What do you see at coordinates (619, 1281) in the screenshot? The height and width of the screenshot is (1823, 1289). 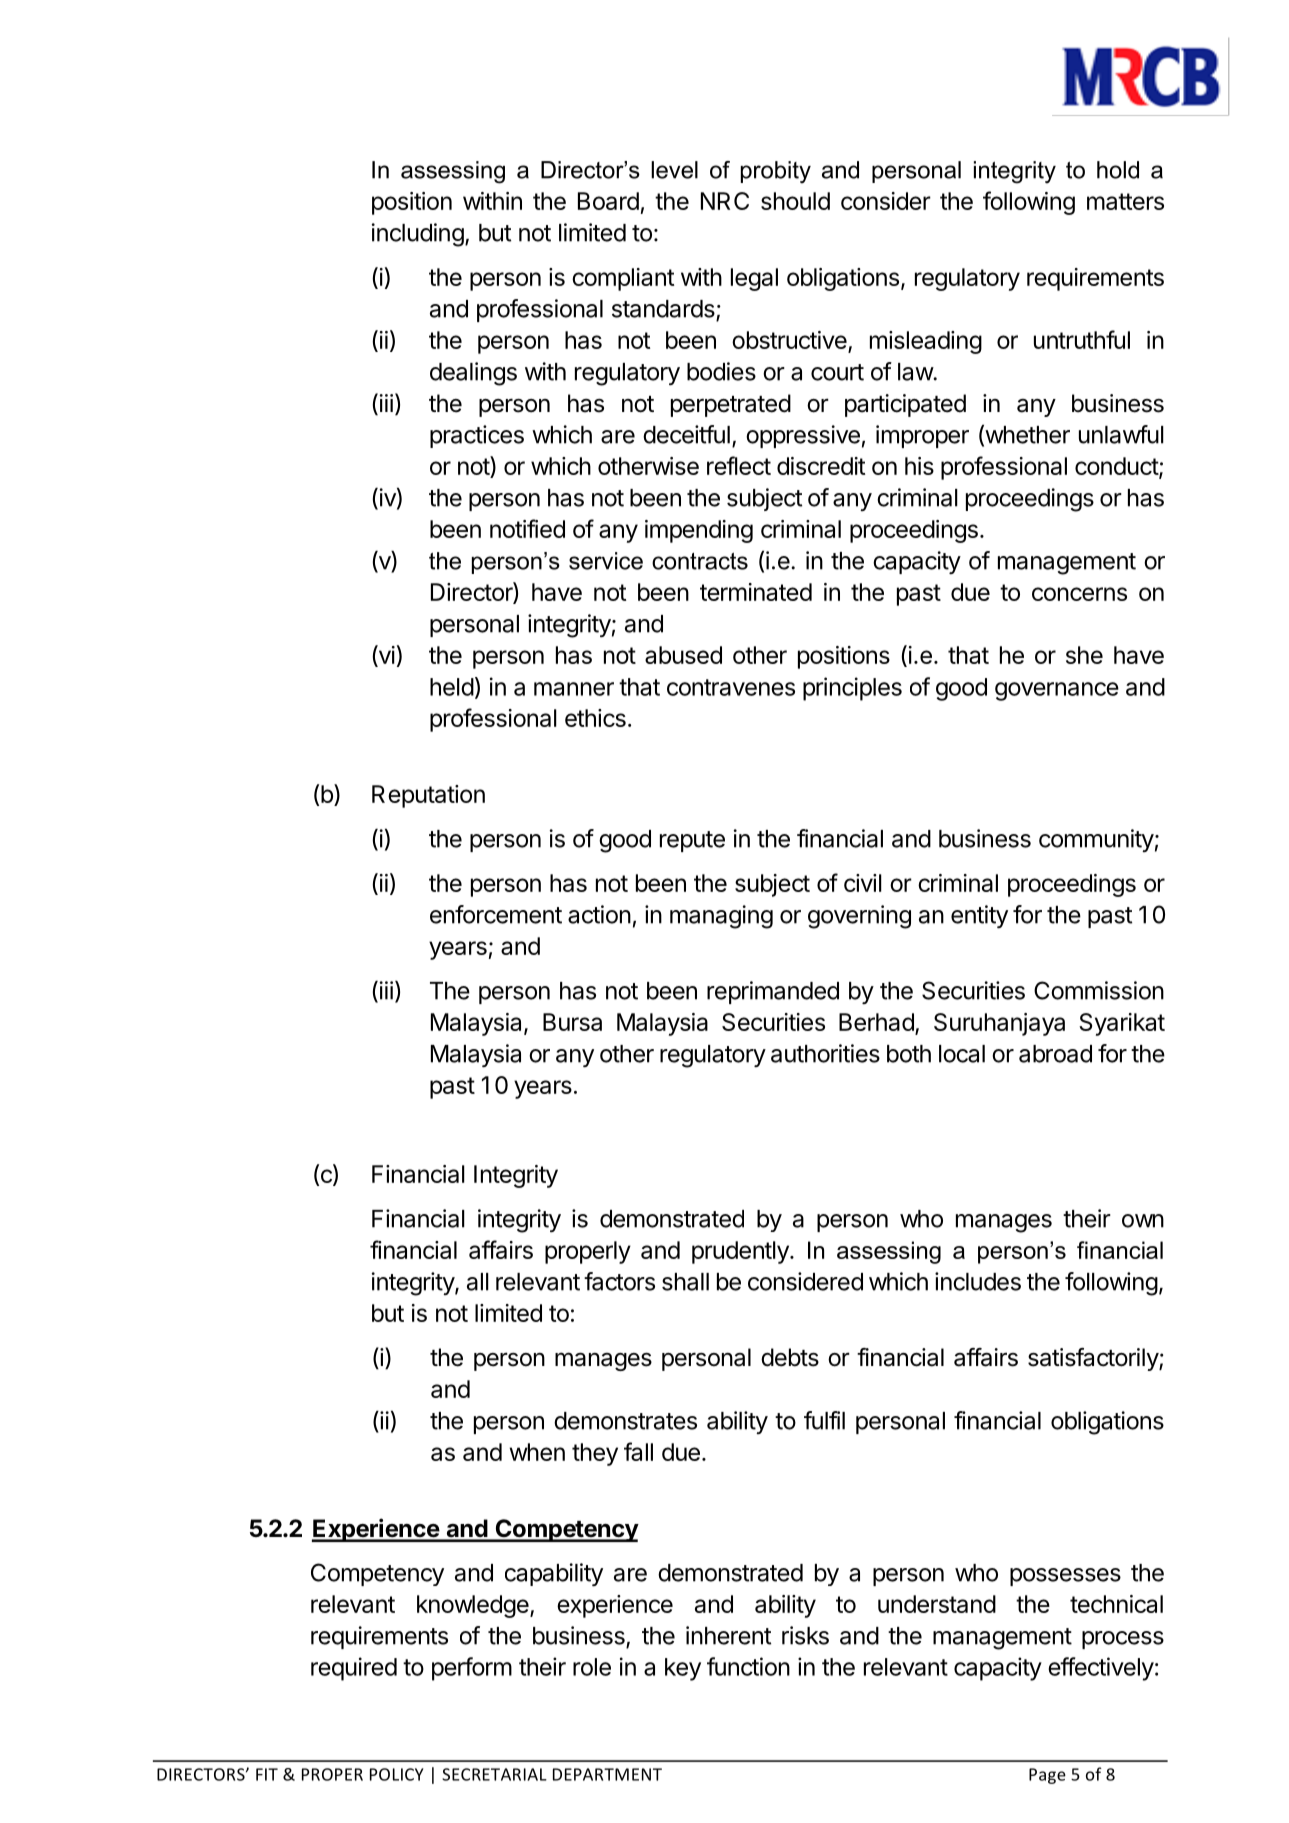 I see `factors` at bounding box center [619, 1281].
